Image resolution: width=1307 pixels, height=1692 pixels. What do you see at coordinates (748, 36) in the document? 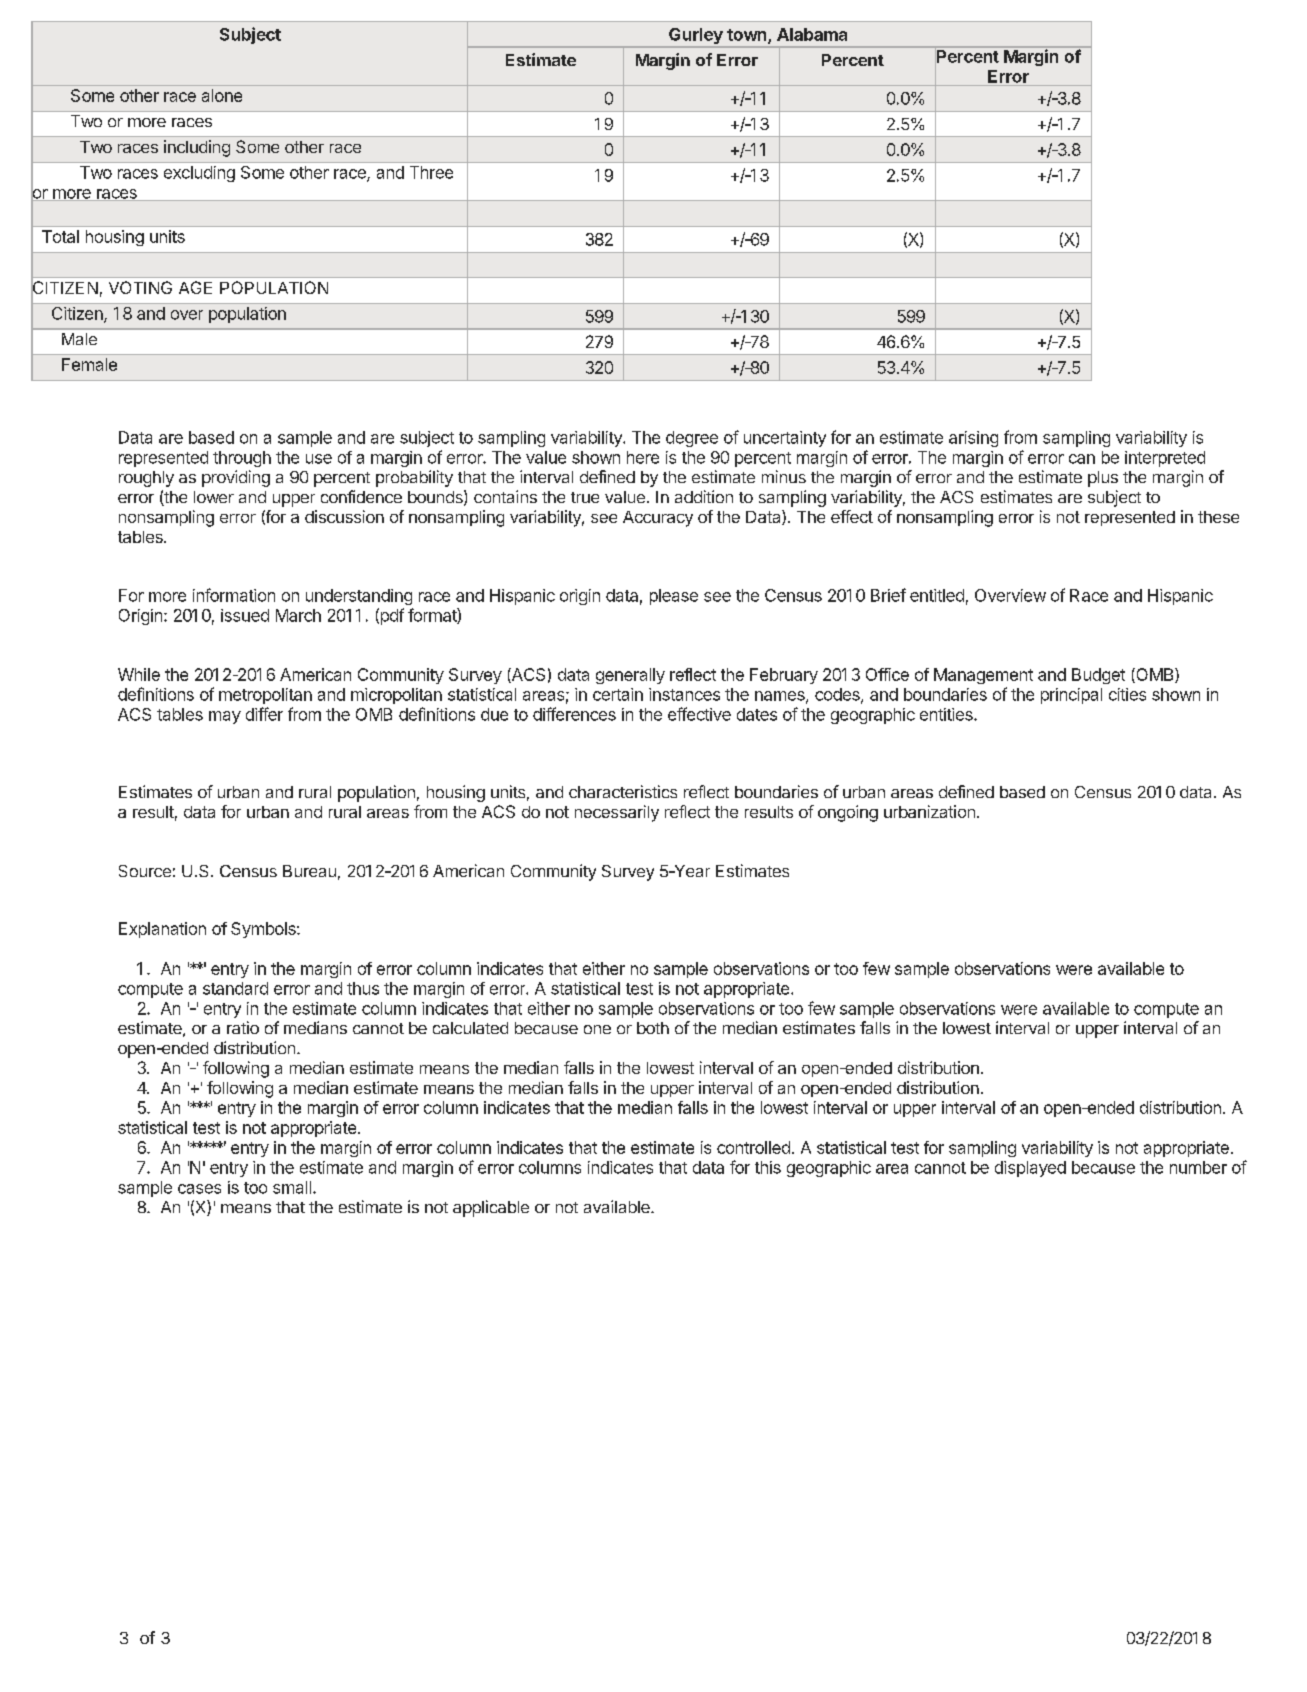
I see `town` at bounding box center [748, 36].
